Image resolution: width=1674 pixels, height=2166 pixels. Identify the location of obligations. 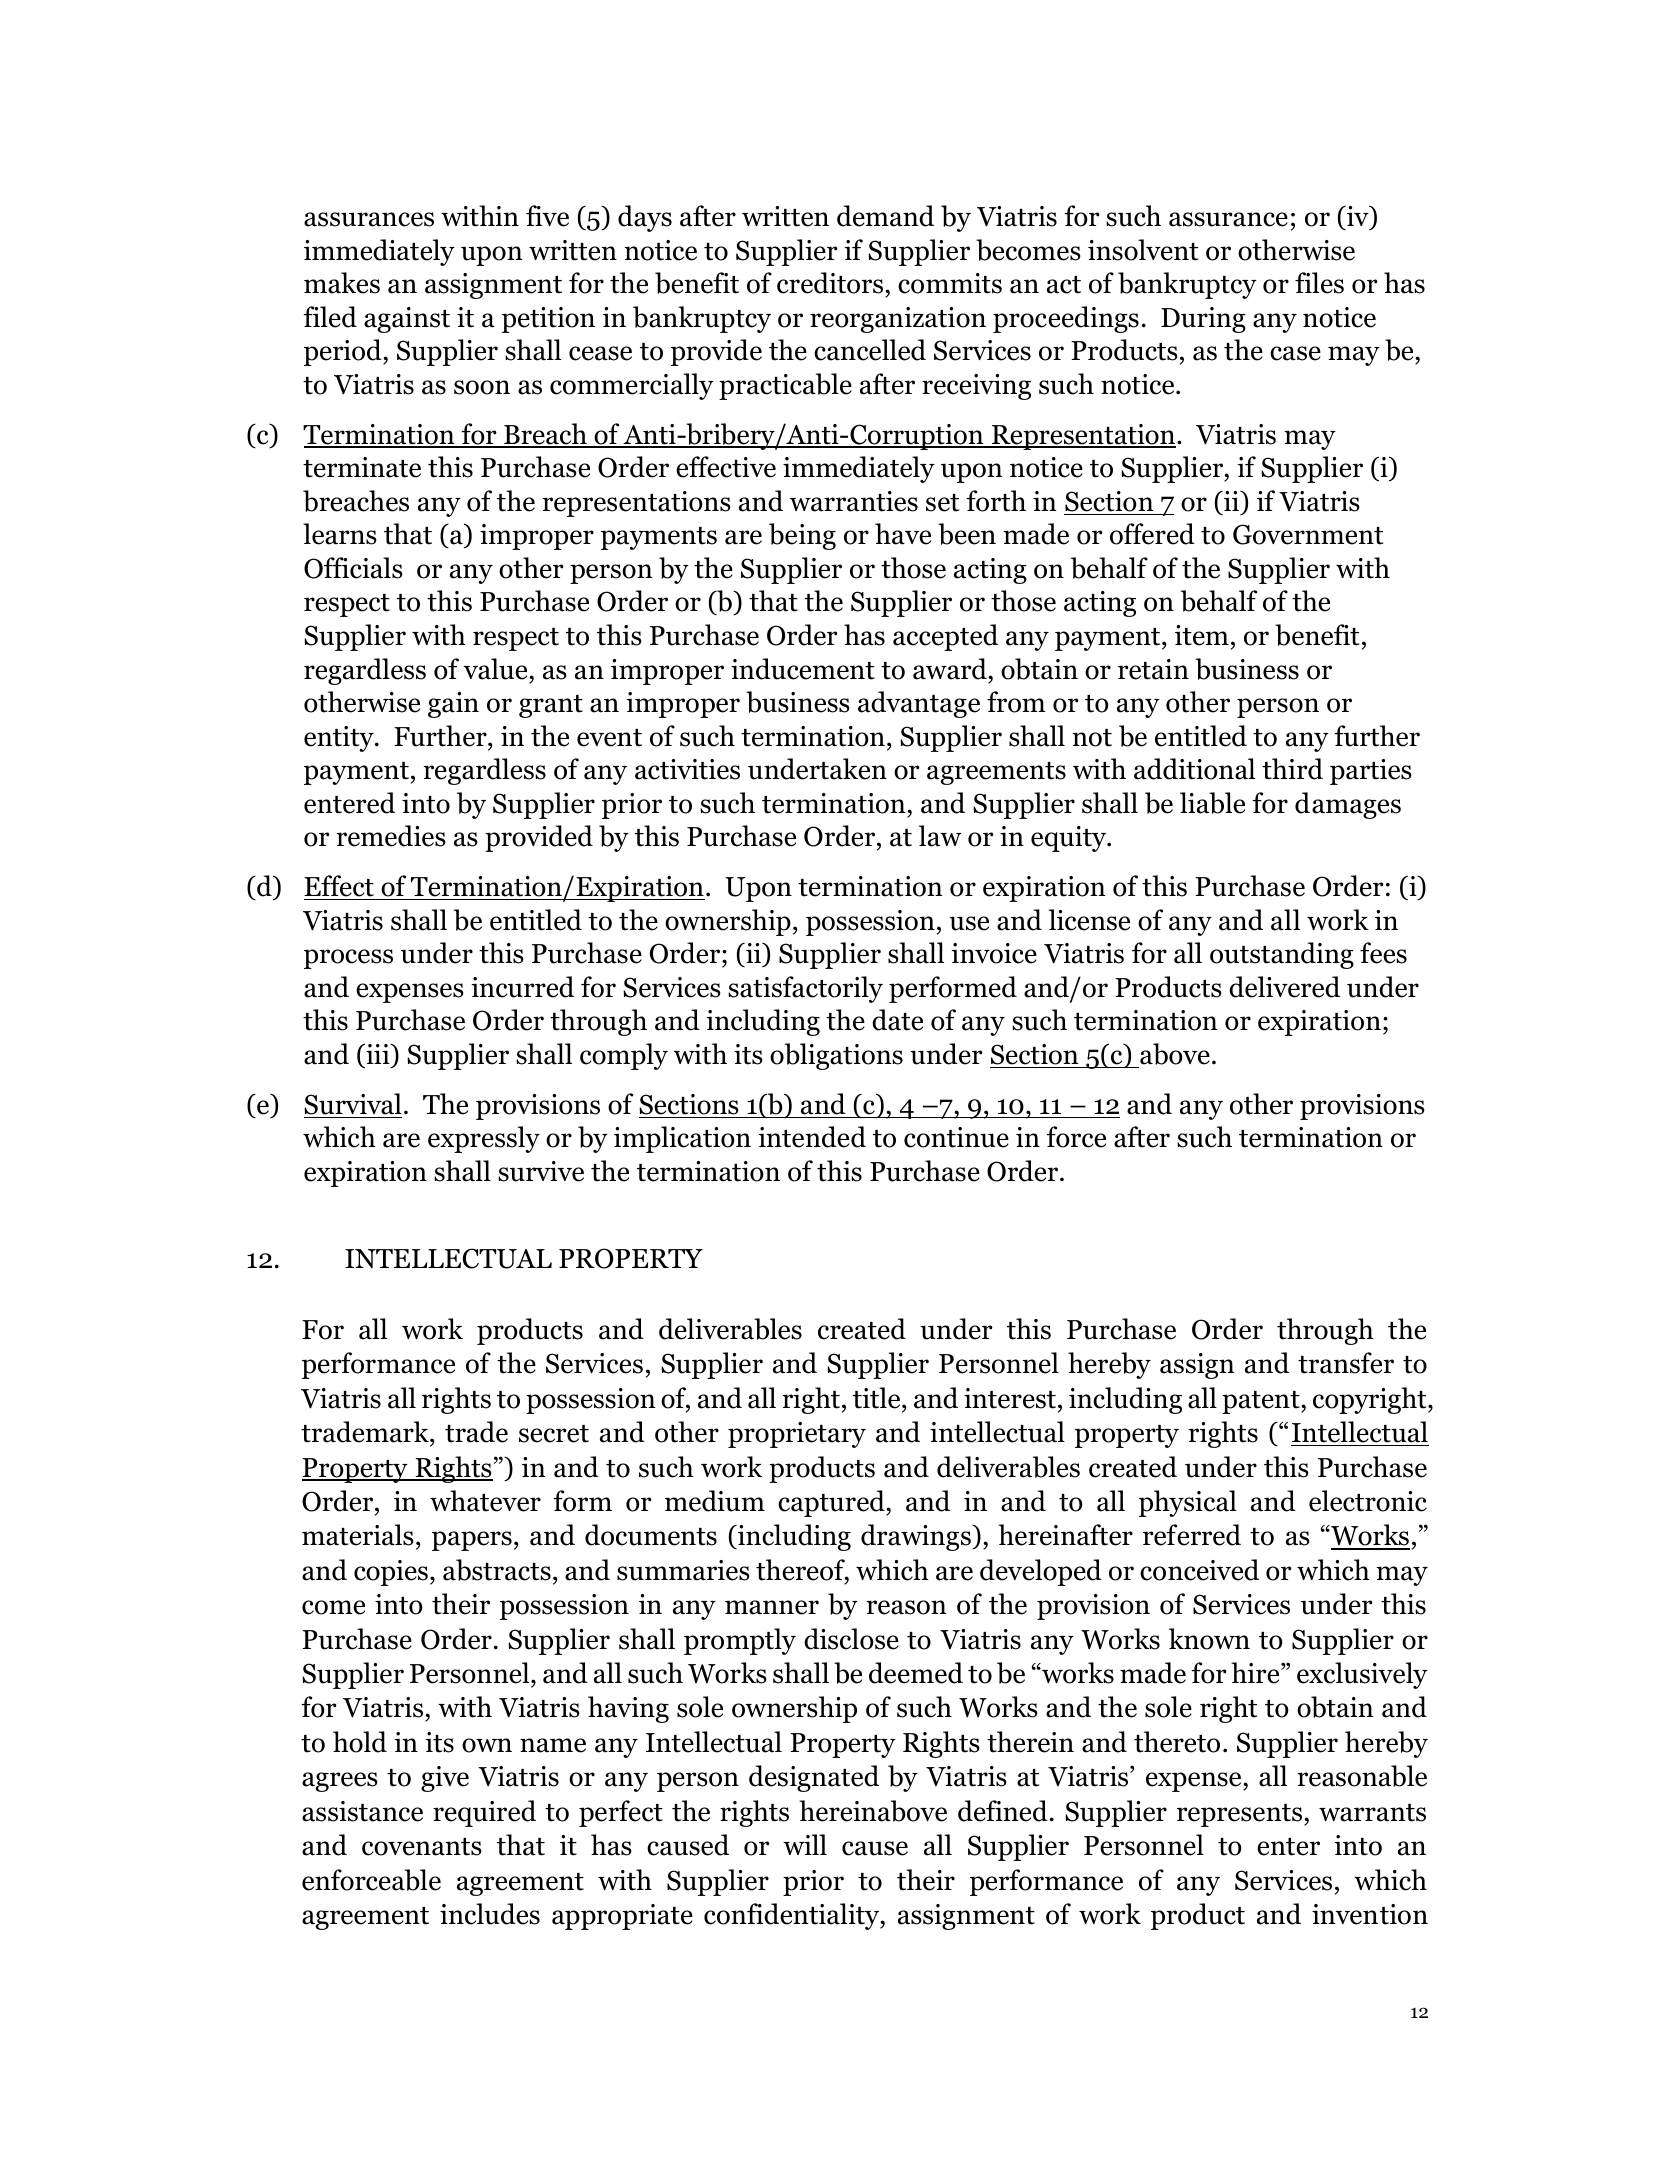
(836, 1056).
